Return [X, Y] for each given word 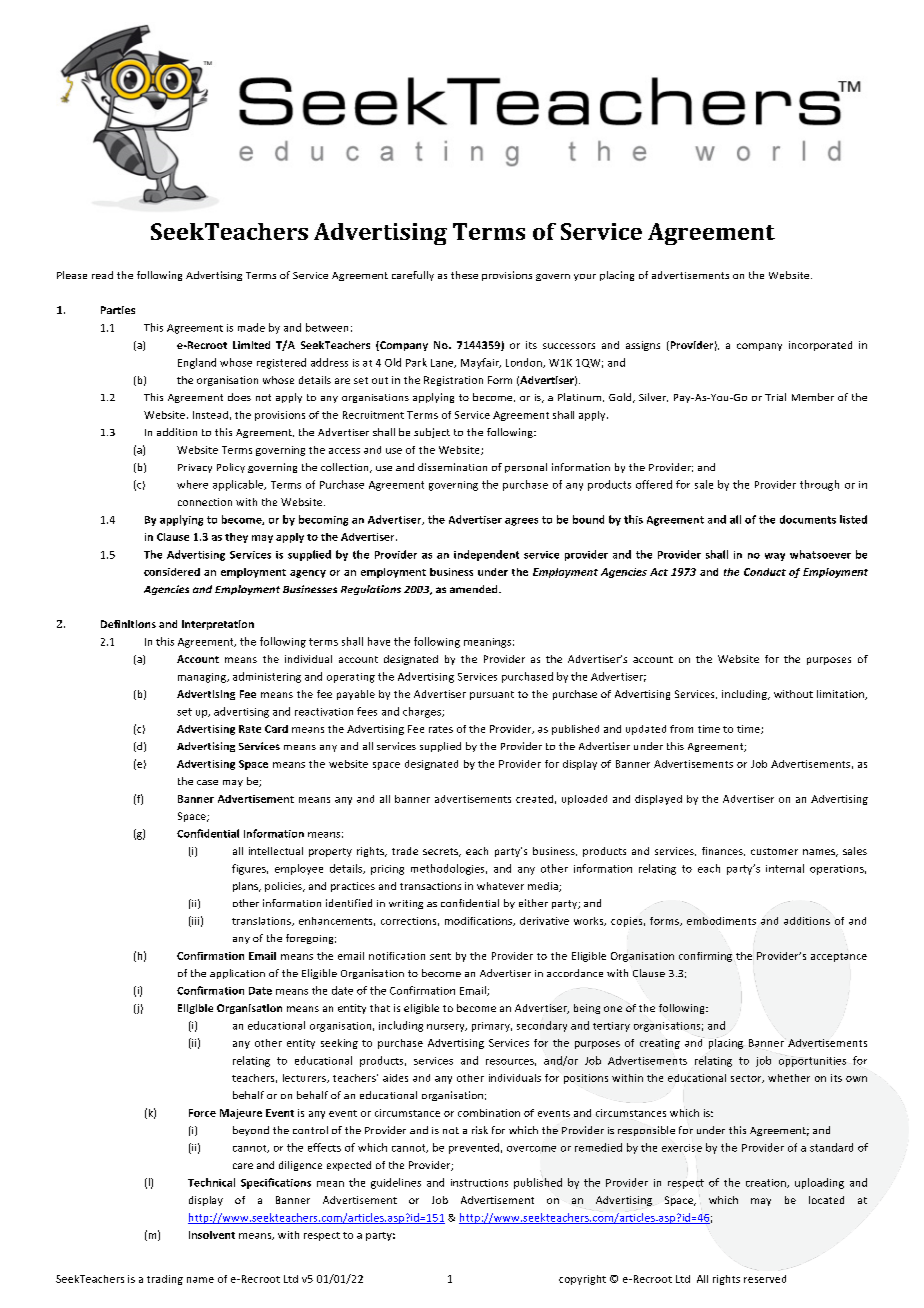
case [207, 782]
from [681, 729]
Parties [118, 310]
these [464, 275]
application [237, 974]
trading [165, 1280]
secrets [442, 852]
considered [172, 572]
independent [486, 555]
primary [492, 1027]
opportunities [812, 1062]
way [775, 557]
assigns [643, 346]
